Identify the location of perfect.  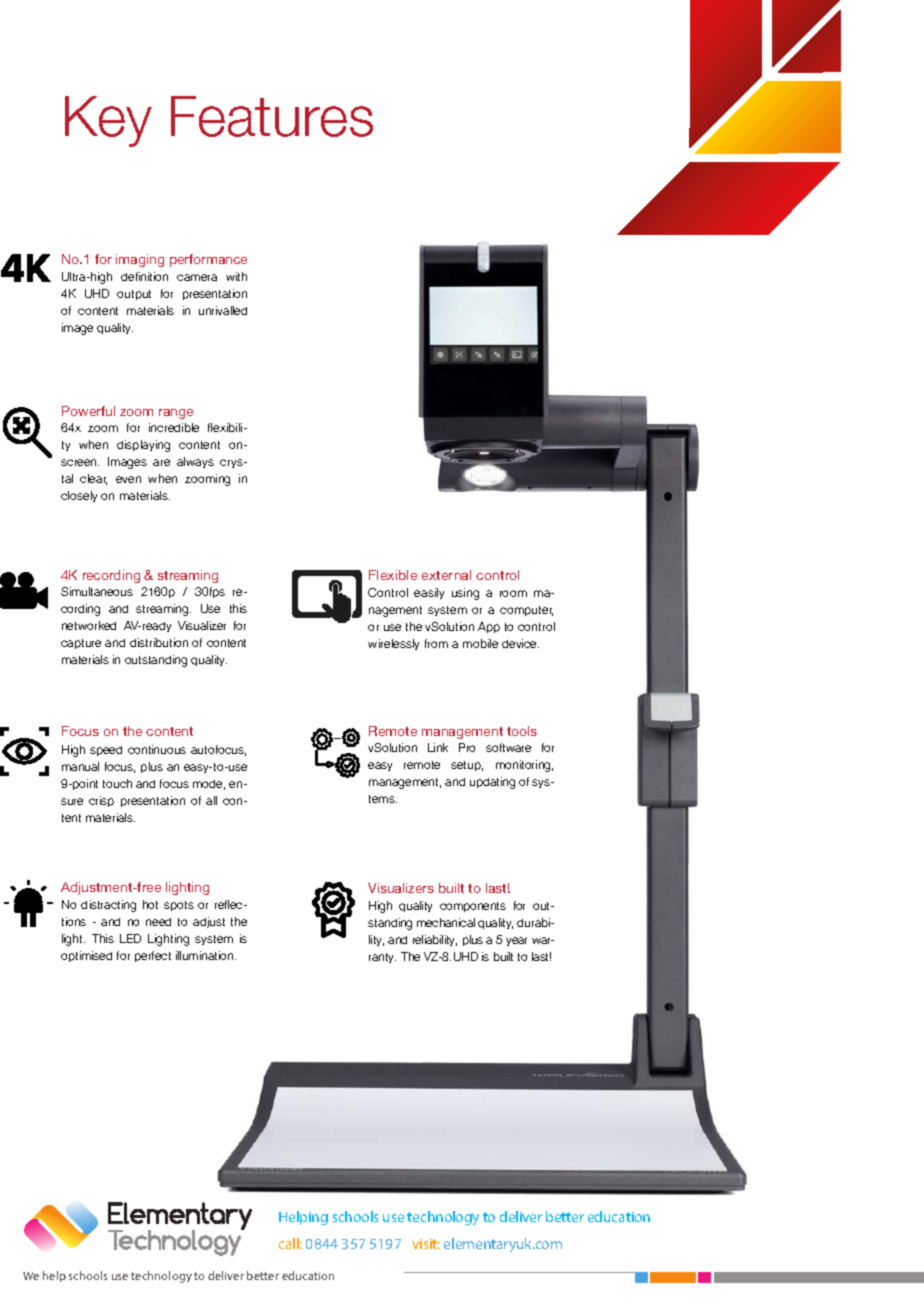
(153, 956).
